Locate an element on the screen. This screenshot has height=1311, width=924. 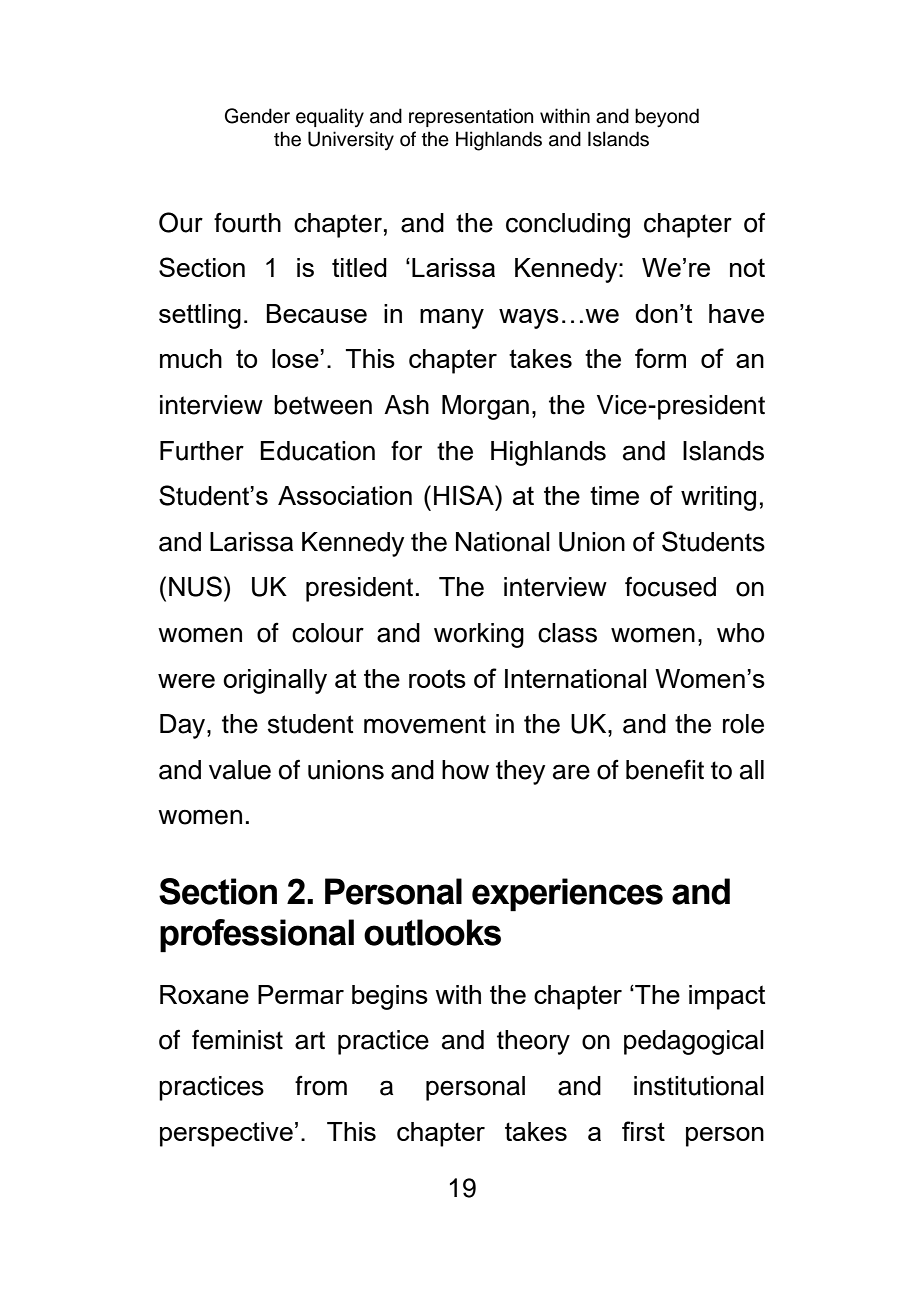
Gender is located at coordinates (257, 116).
